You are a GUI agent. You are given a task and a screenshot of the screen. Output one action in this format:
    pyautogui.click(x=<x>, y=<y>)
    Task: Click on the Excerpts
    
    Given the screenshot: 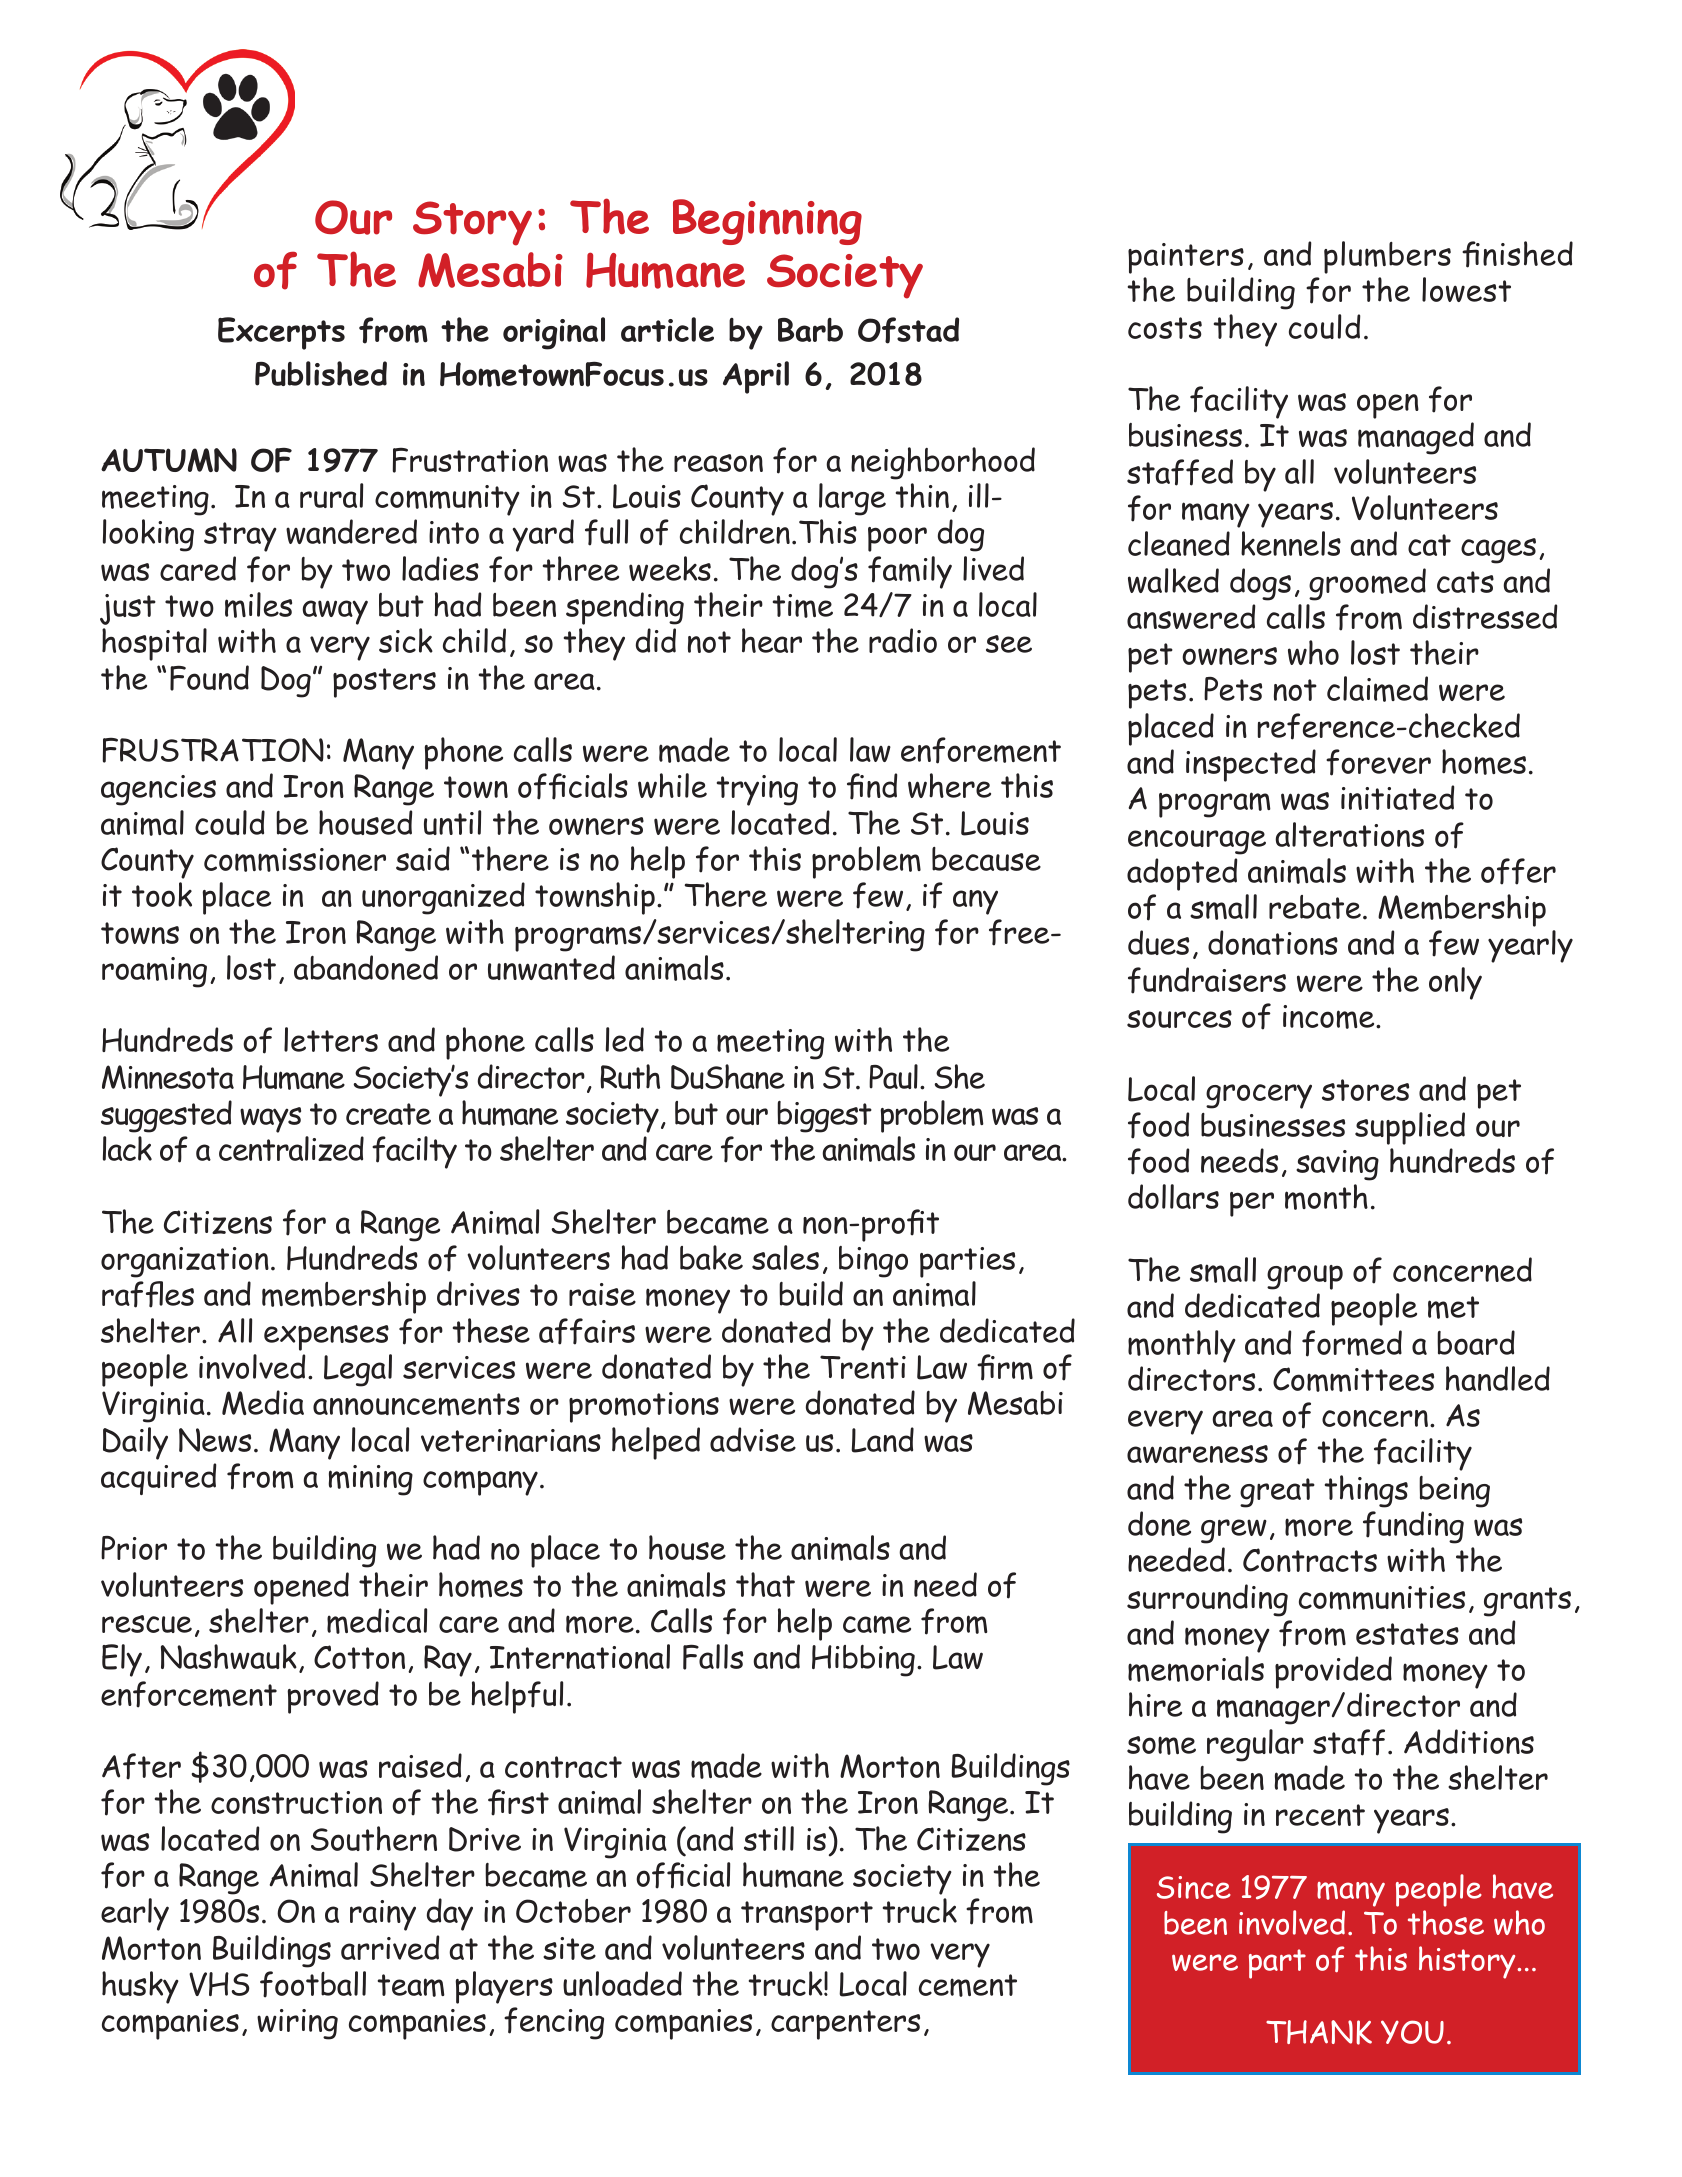 What is the action you would take?
    pyautogui.click(x=281, y=333)
